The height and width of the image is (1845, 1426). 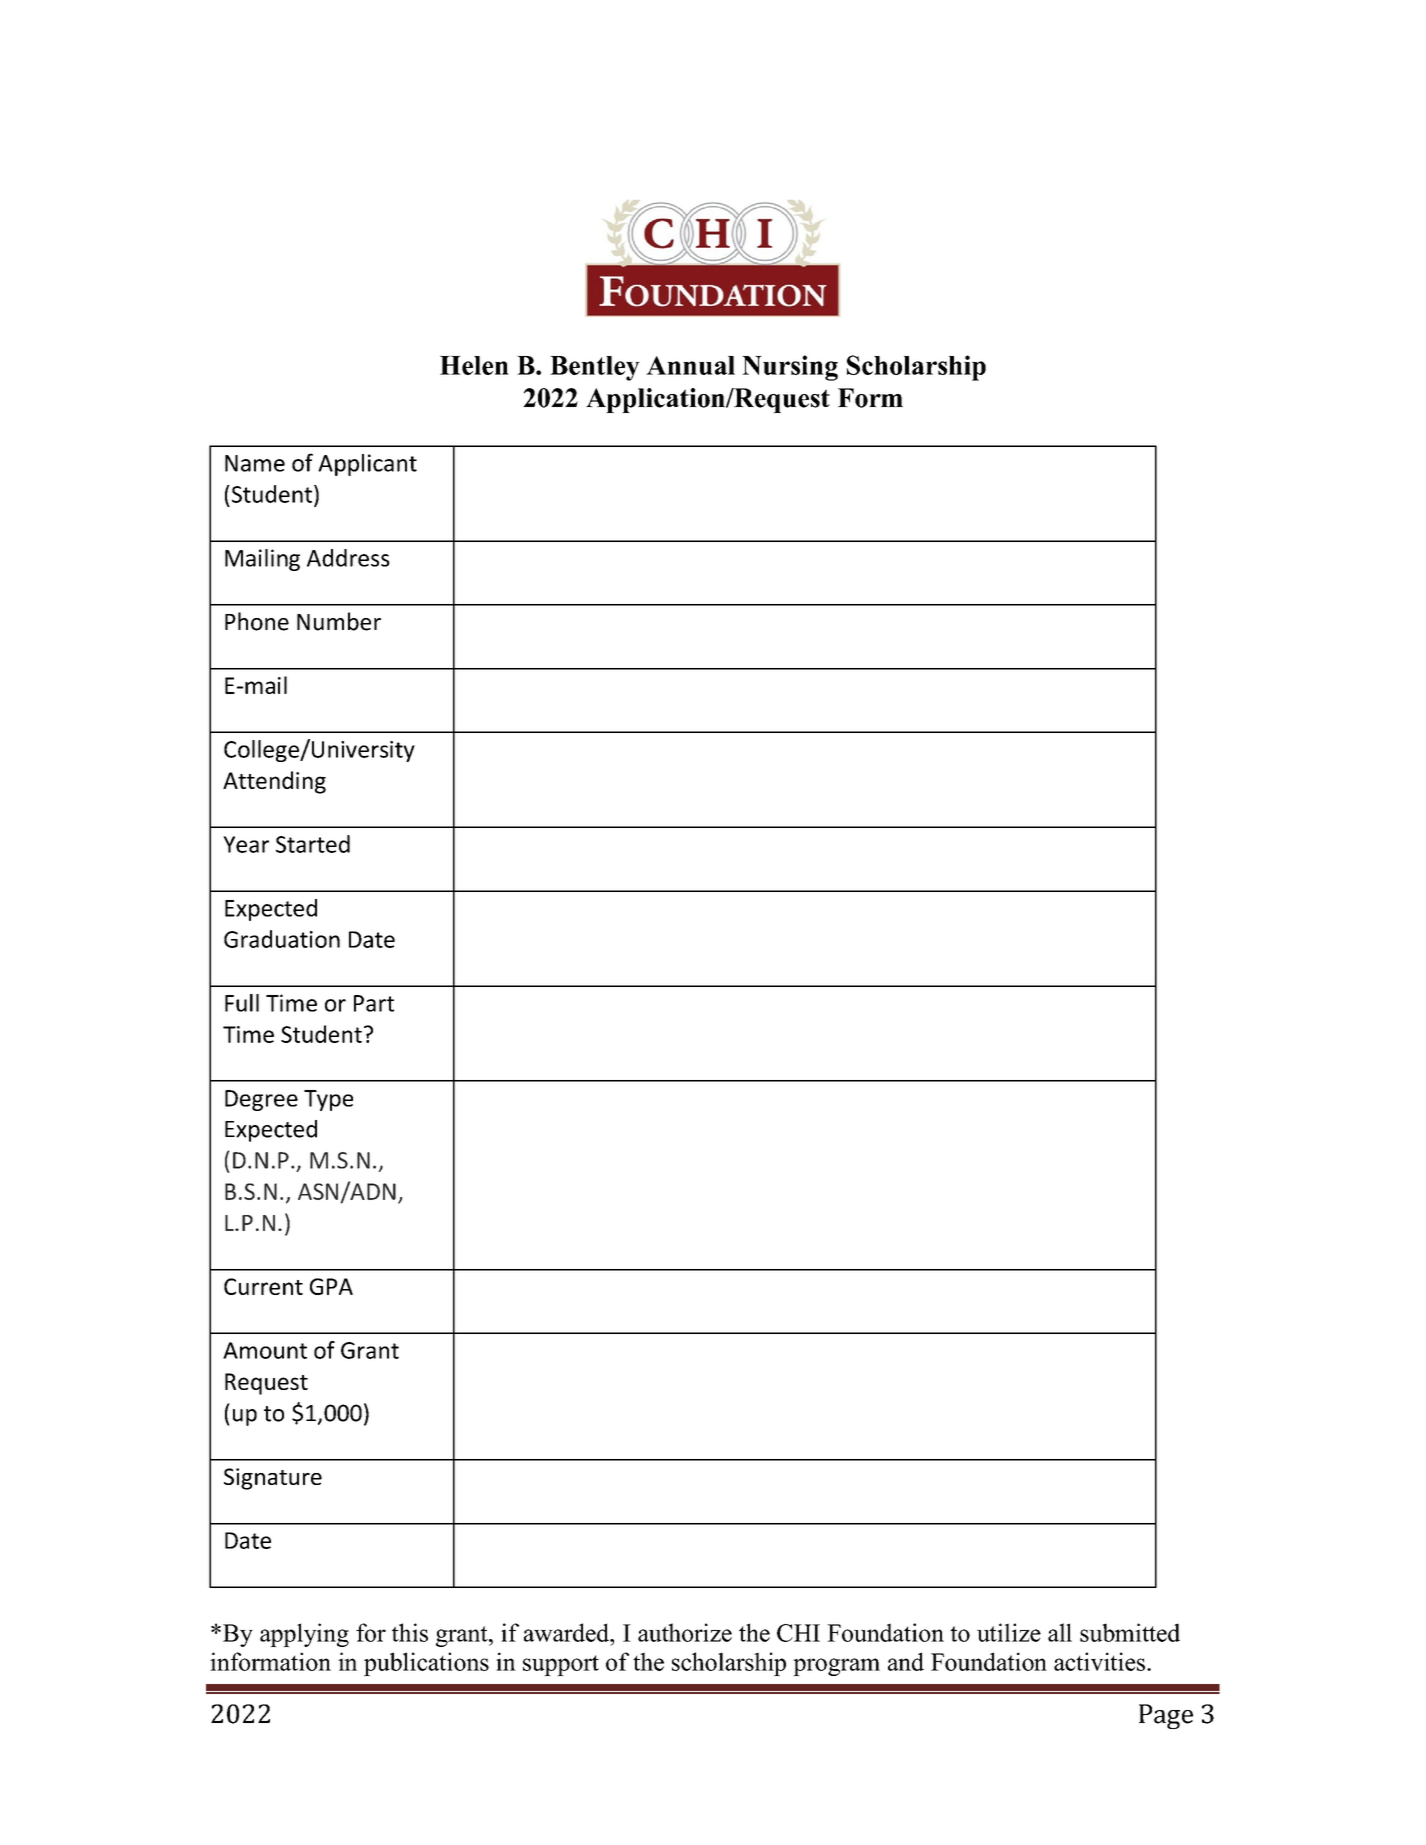 I want to click on Number, so click(x=339, y=621).
